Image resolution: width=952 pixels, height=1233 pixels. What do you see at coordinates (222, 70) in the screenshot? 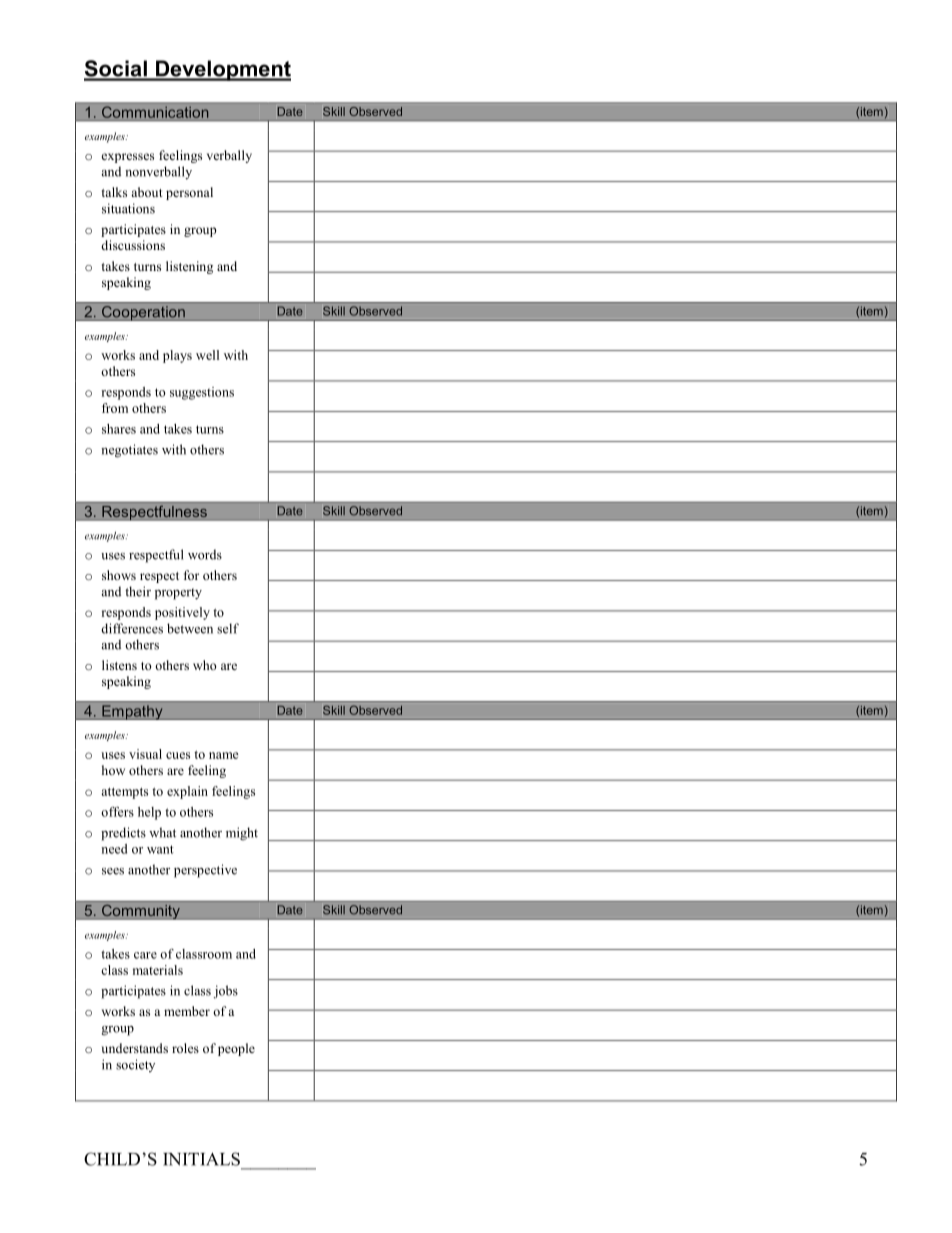
I see `Development` at bounding box center [222, 70].
